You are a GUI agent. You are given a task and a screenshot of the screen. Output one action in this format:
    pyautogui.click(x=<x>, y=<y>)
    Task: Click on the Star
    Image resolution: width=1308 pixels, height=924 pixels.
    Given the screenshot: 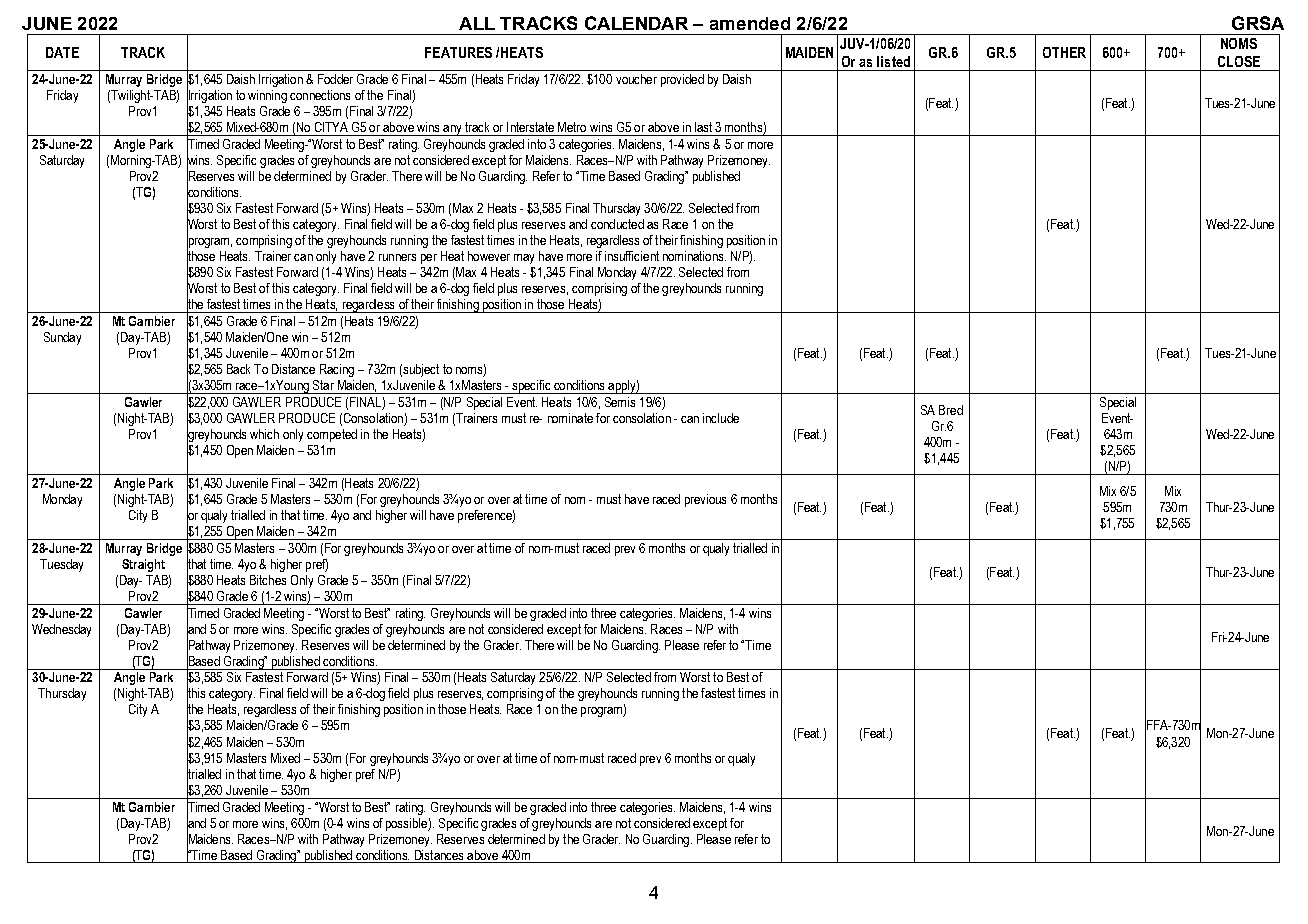 What is the action you would take?
    pyautogui.click(x=323, y=385)
